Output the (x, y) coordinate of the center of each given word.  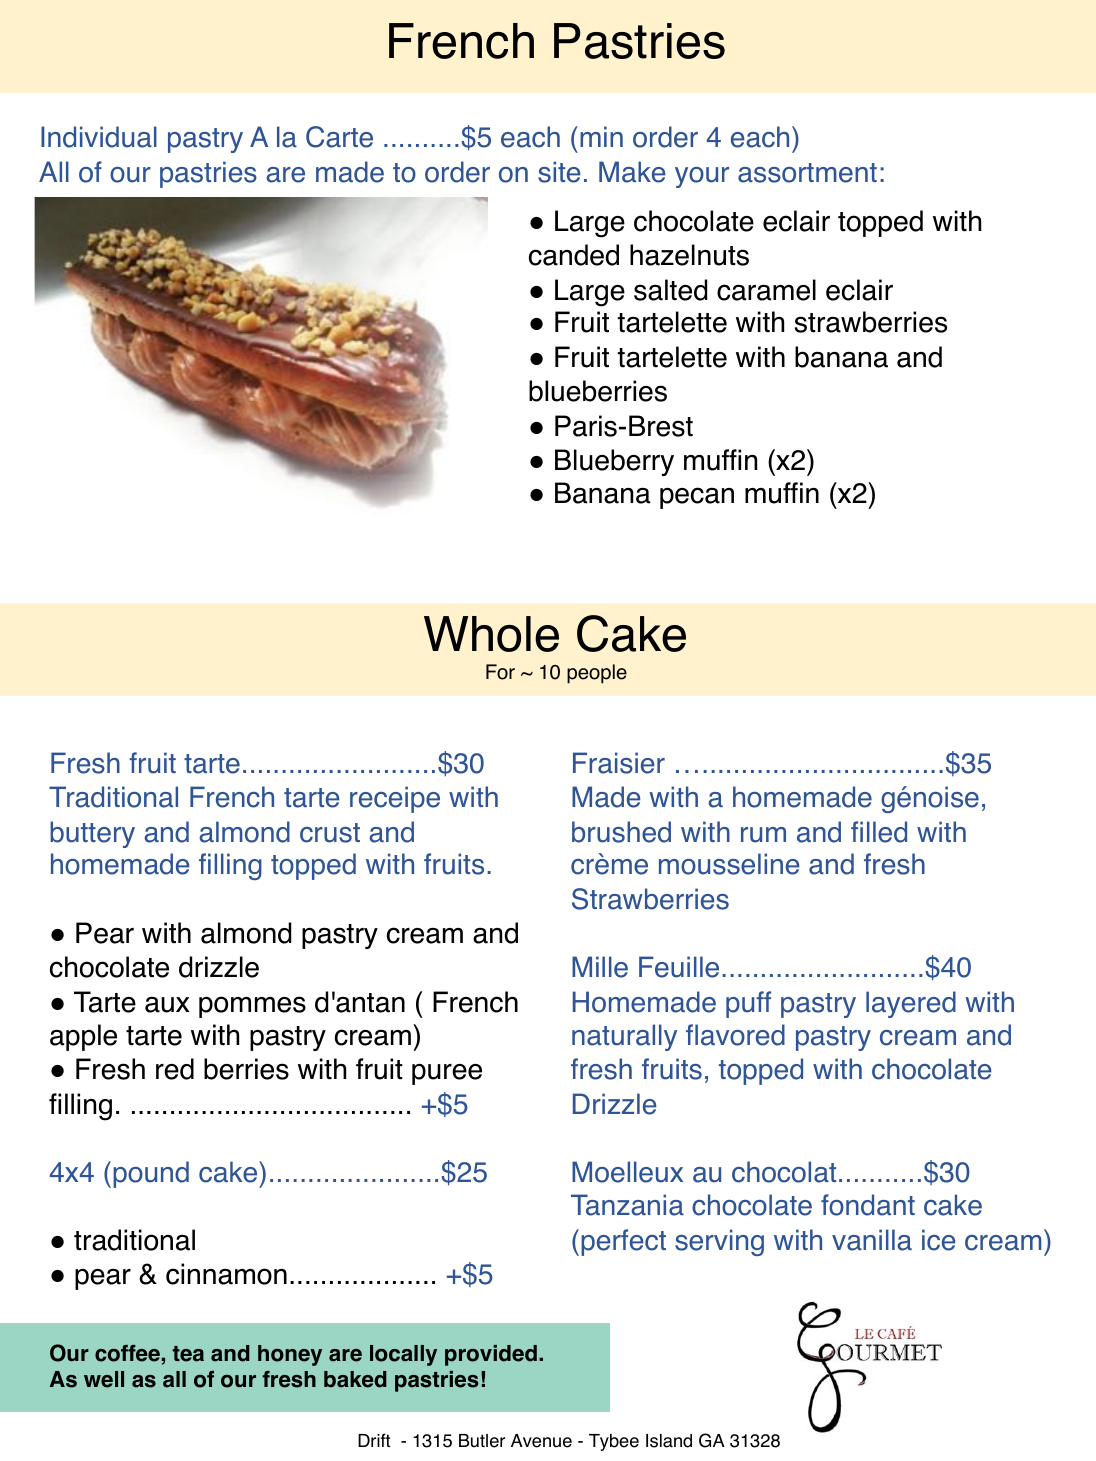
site (559, 172)
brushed (621, 832)
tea (188, 1354)
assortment (807, 173)
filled (879, 832)
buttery (92, 834)
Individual (99, 137)
